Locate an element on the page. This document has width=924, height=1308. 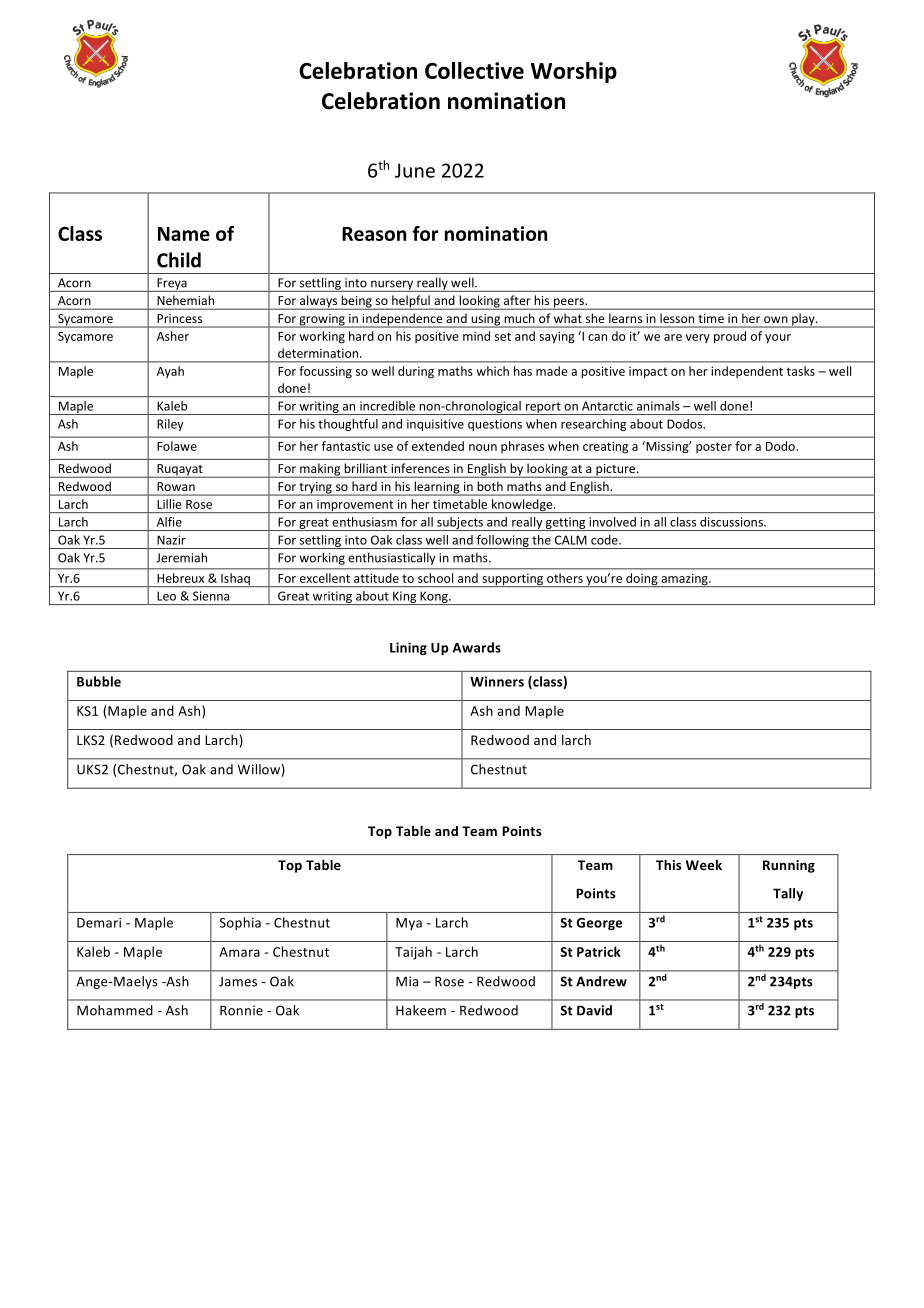
Name is located at coordinates (184, 234).
